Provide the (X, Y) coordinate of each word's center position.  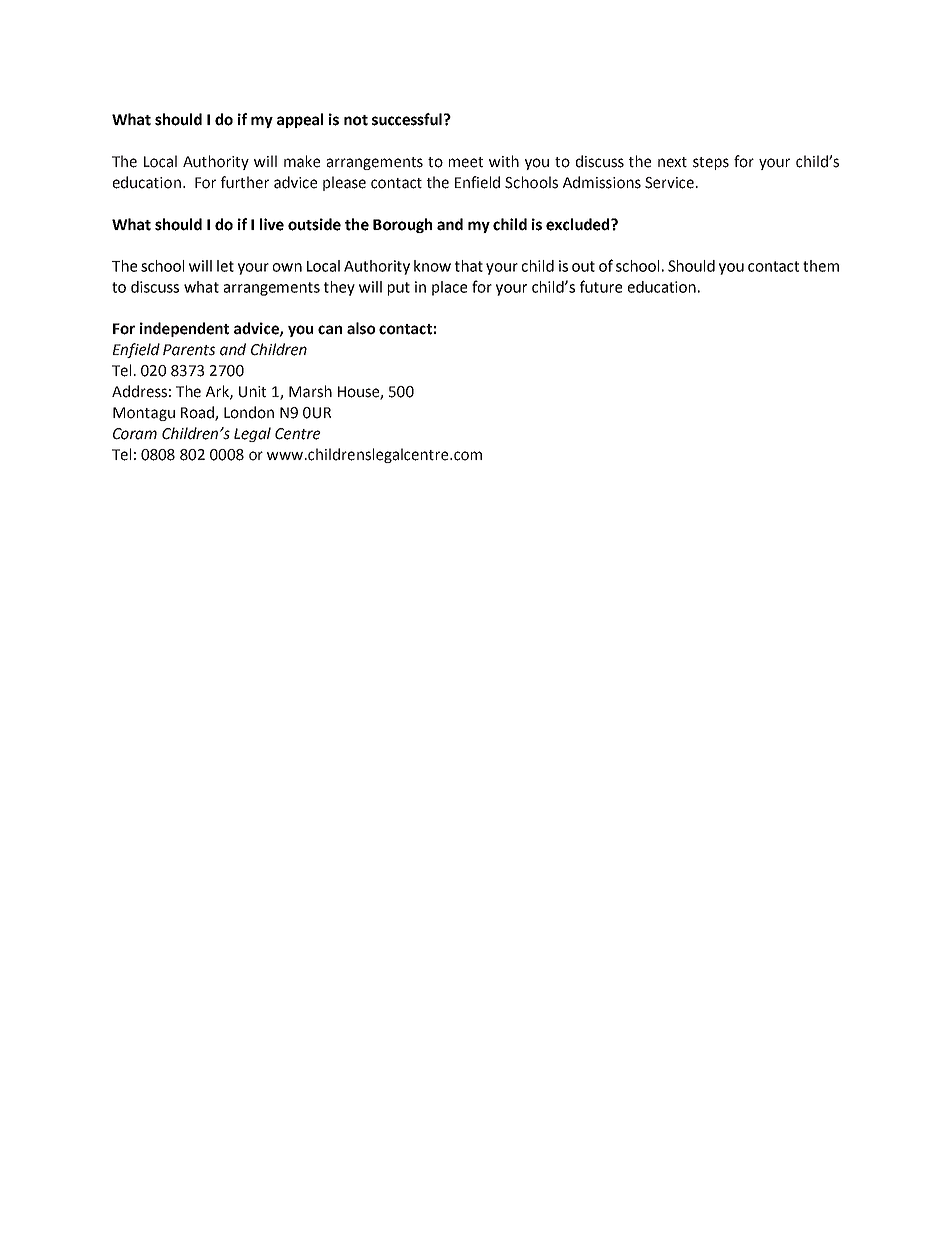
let (225, 266)
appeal (300, 120)
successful (407, 119)
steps (711, 163)
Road (198, 413)
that (469, 266)
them (821, 266)
